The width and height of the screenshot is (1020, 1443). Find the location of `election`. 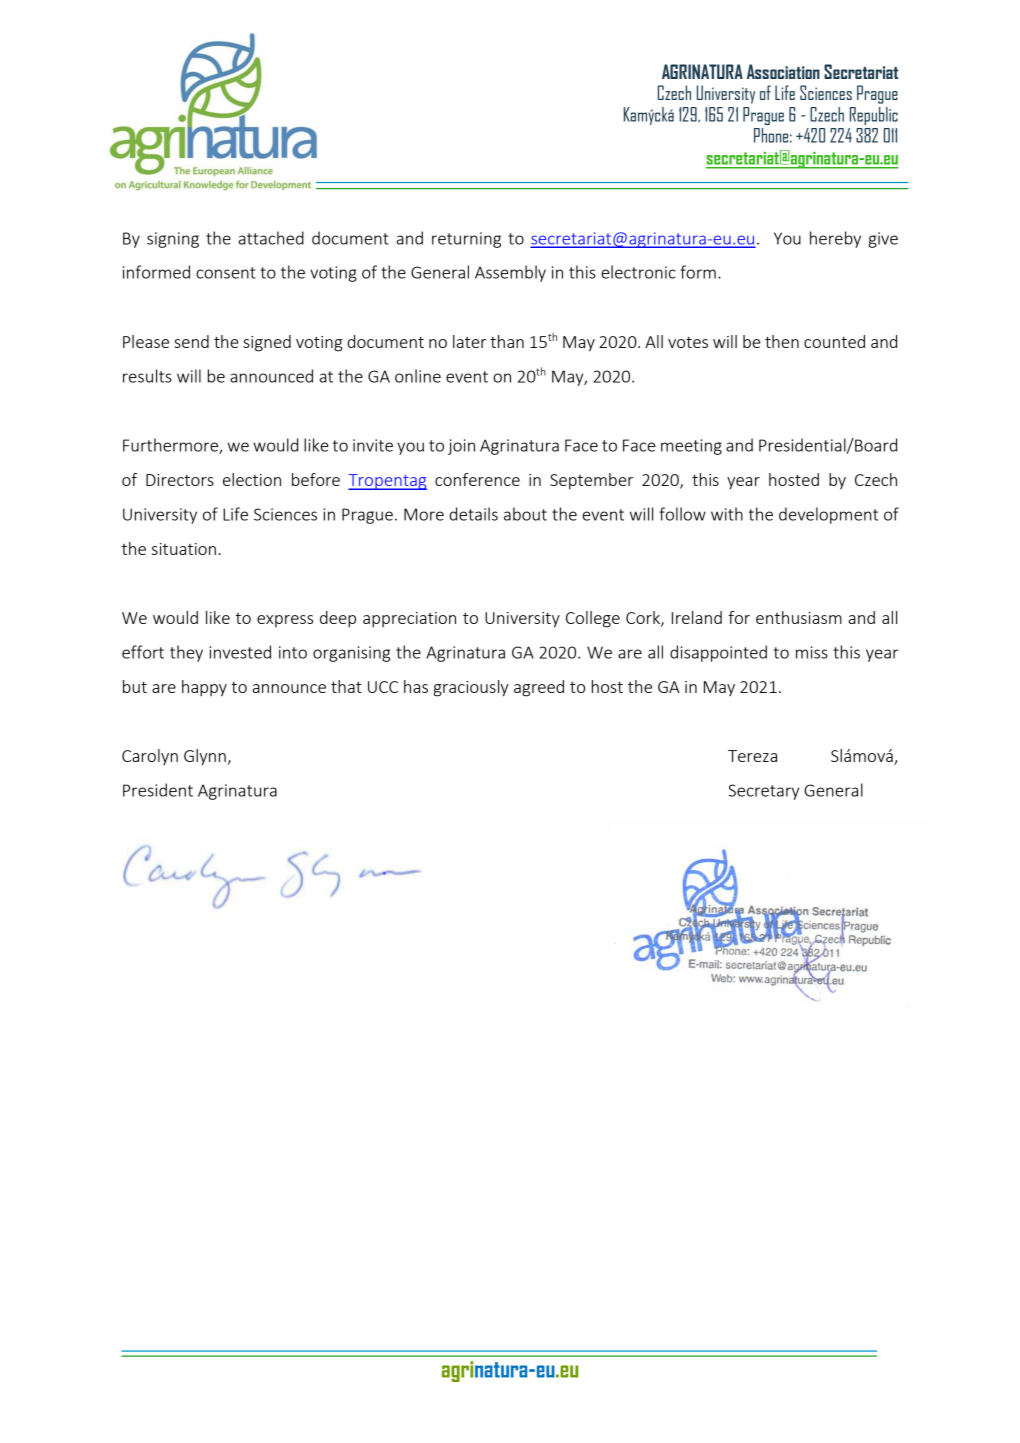

election is located at coordinates (252, 479).
